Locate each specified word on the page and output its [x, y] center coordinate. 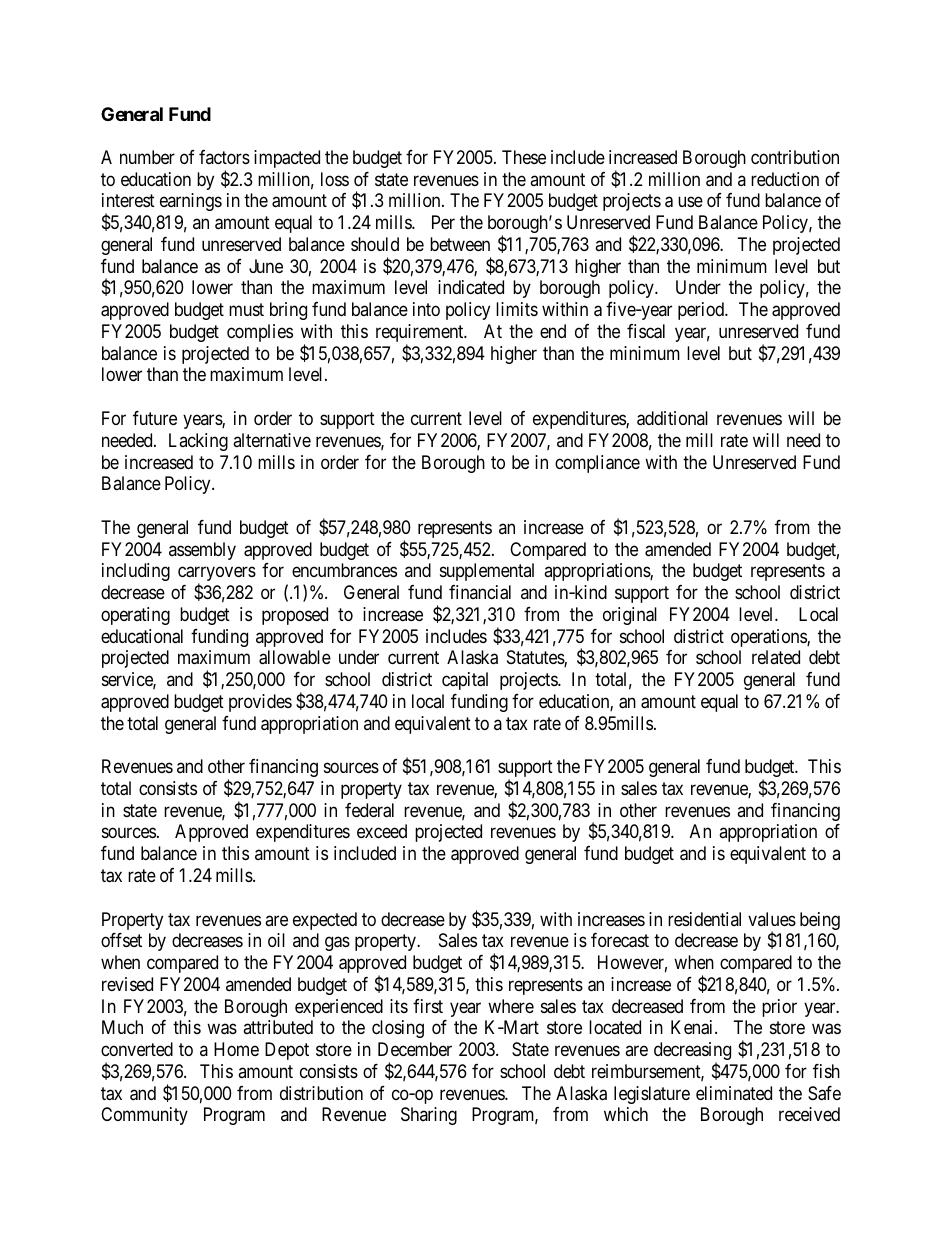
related [776, 657]
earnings [191, 202]
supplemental [487, 572]
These [524, 157]
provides [260, 703]
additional [672, 418]
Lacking [198, 442]
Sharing [429, 1116]
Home [236, 1049]
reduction [785, 179]
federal [369, 810]
